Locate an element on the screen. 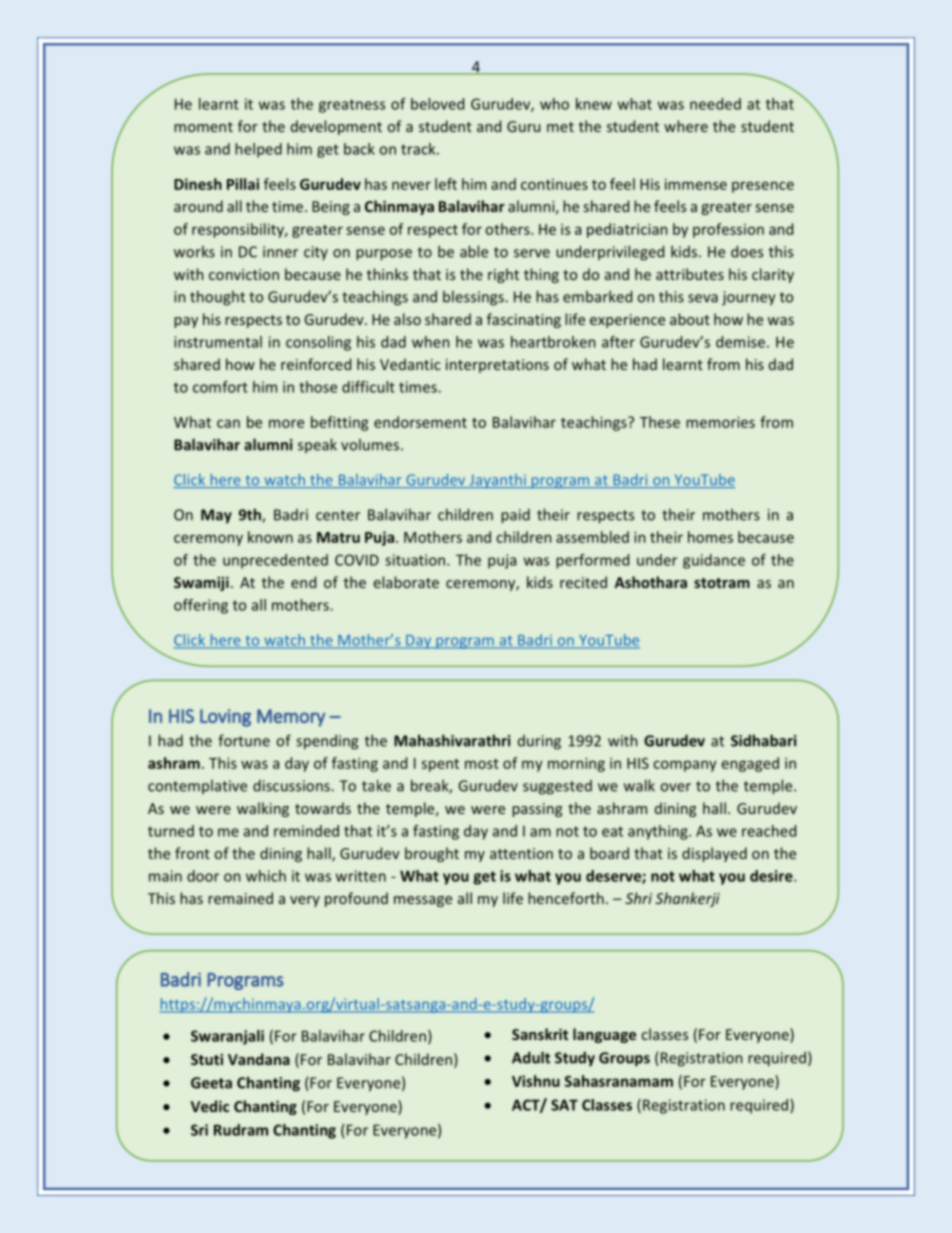 This screenshot has width=952, height=1233. helped is located at coordinates (258, 150).
